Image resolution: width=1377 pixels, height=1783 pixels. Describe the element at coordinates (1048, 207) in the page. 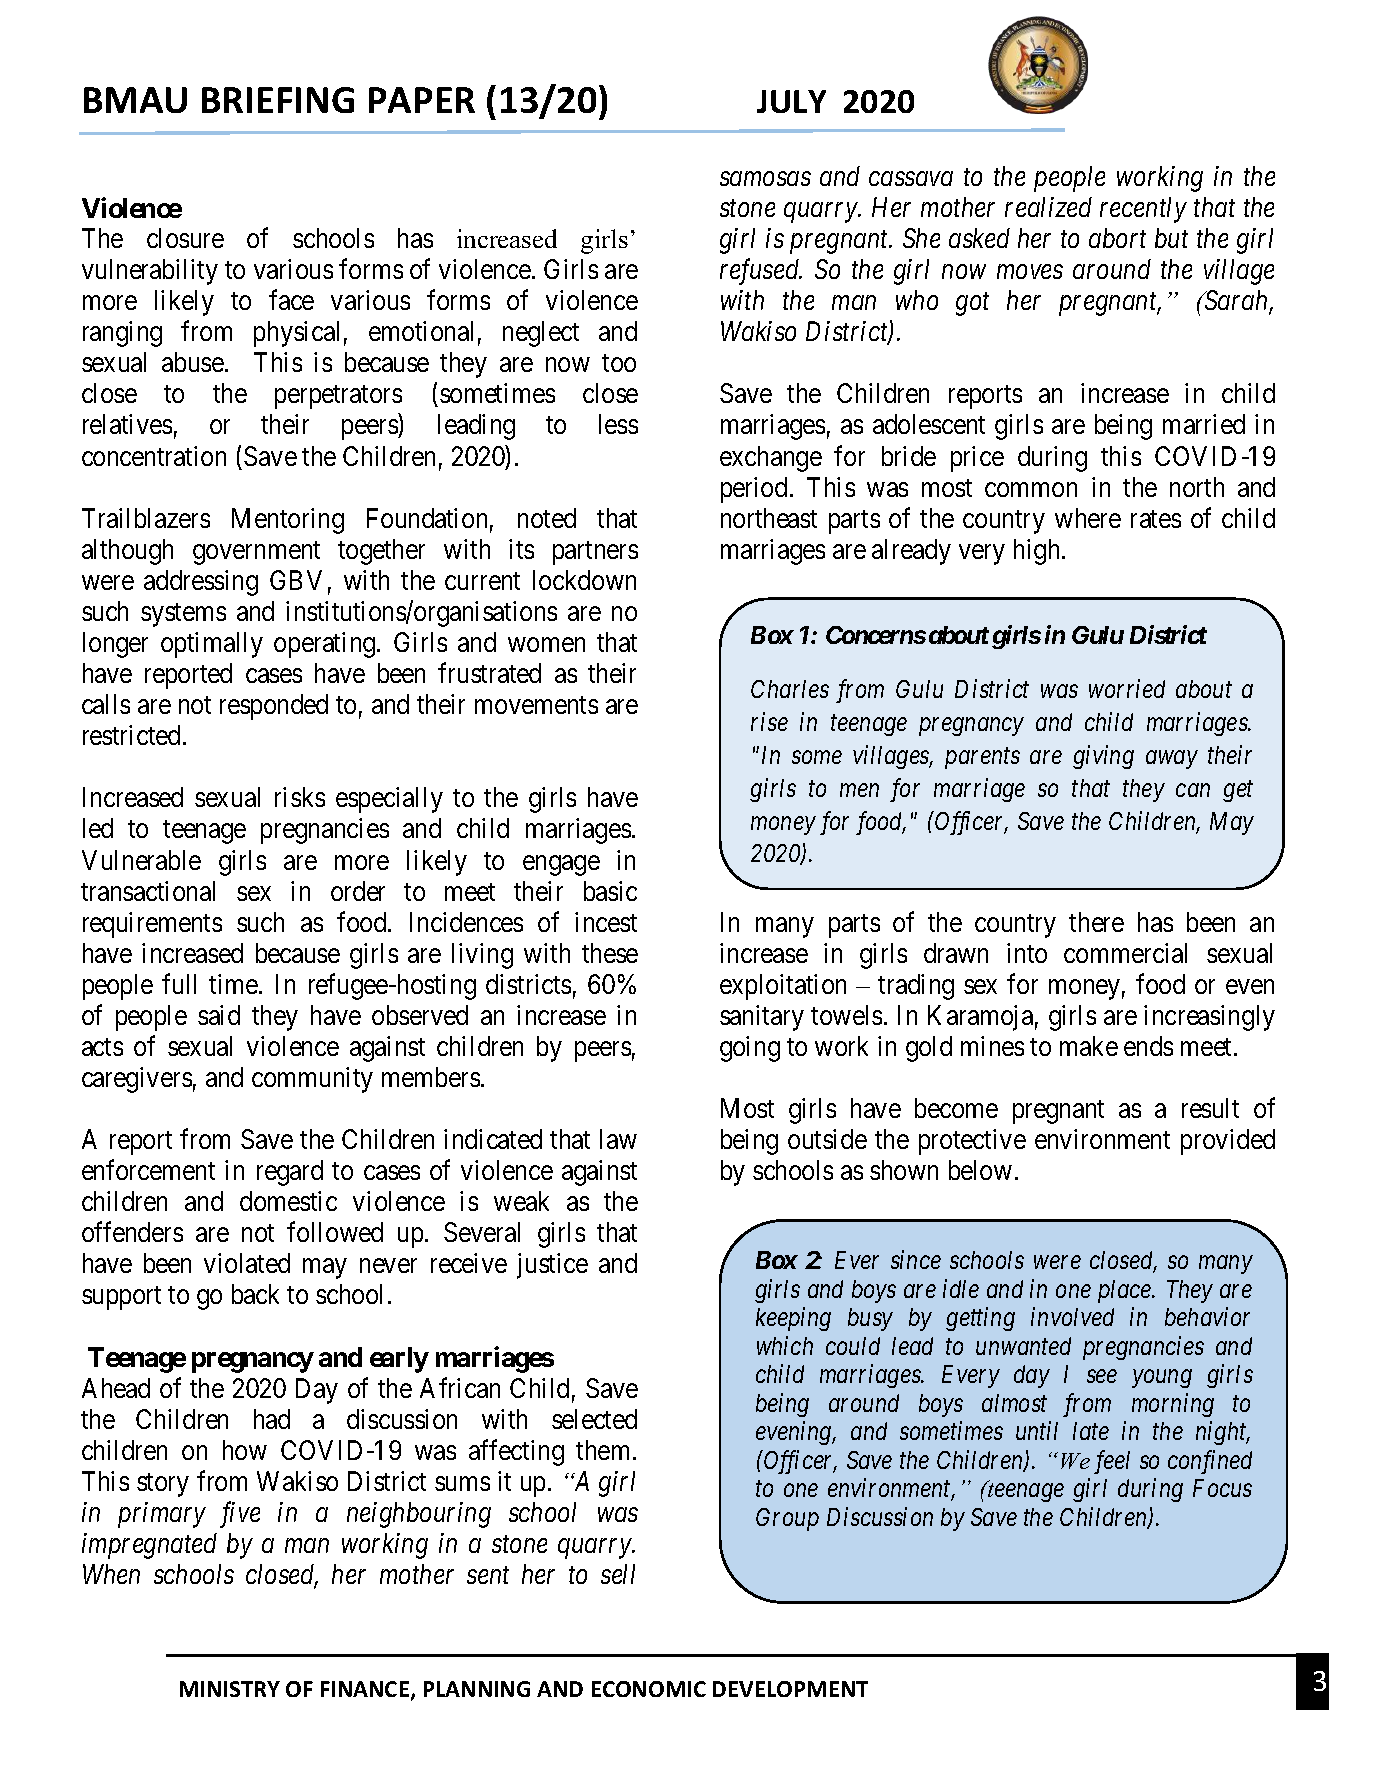

I see `realized` at that location.
